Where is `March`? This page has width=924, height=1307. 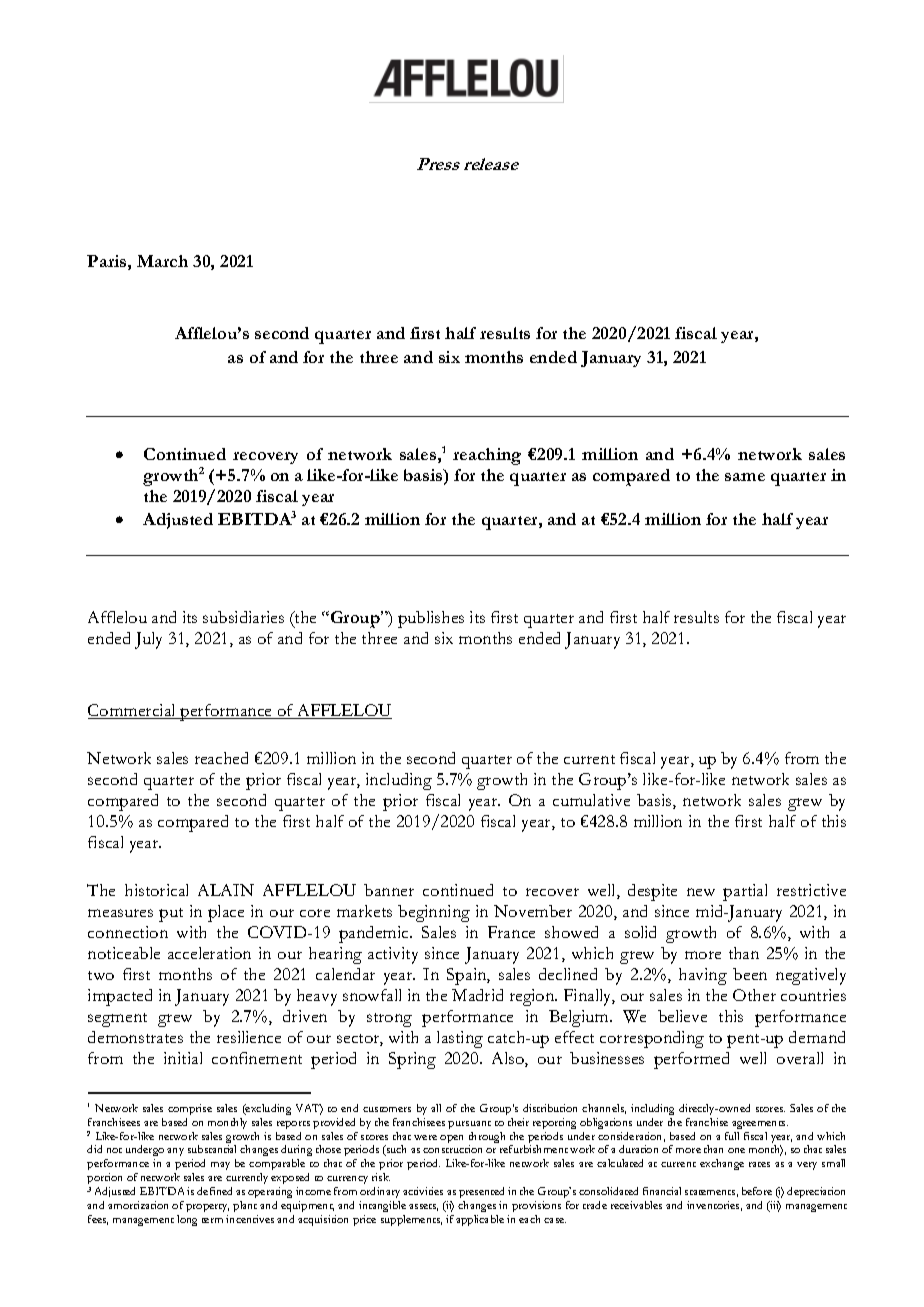 March is located at coordinates (162, 261).
